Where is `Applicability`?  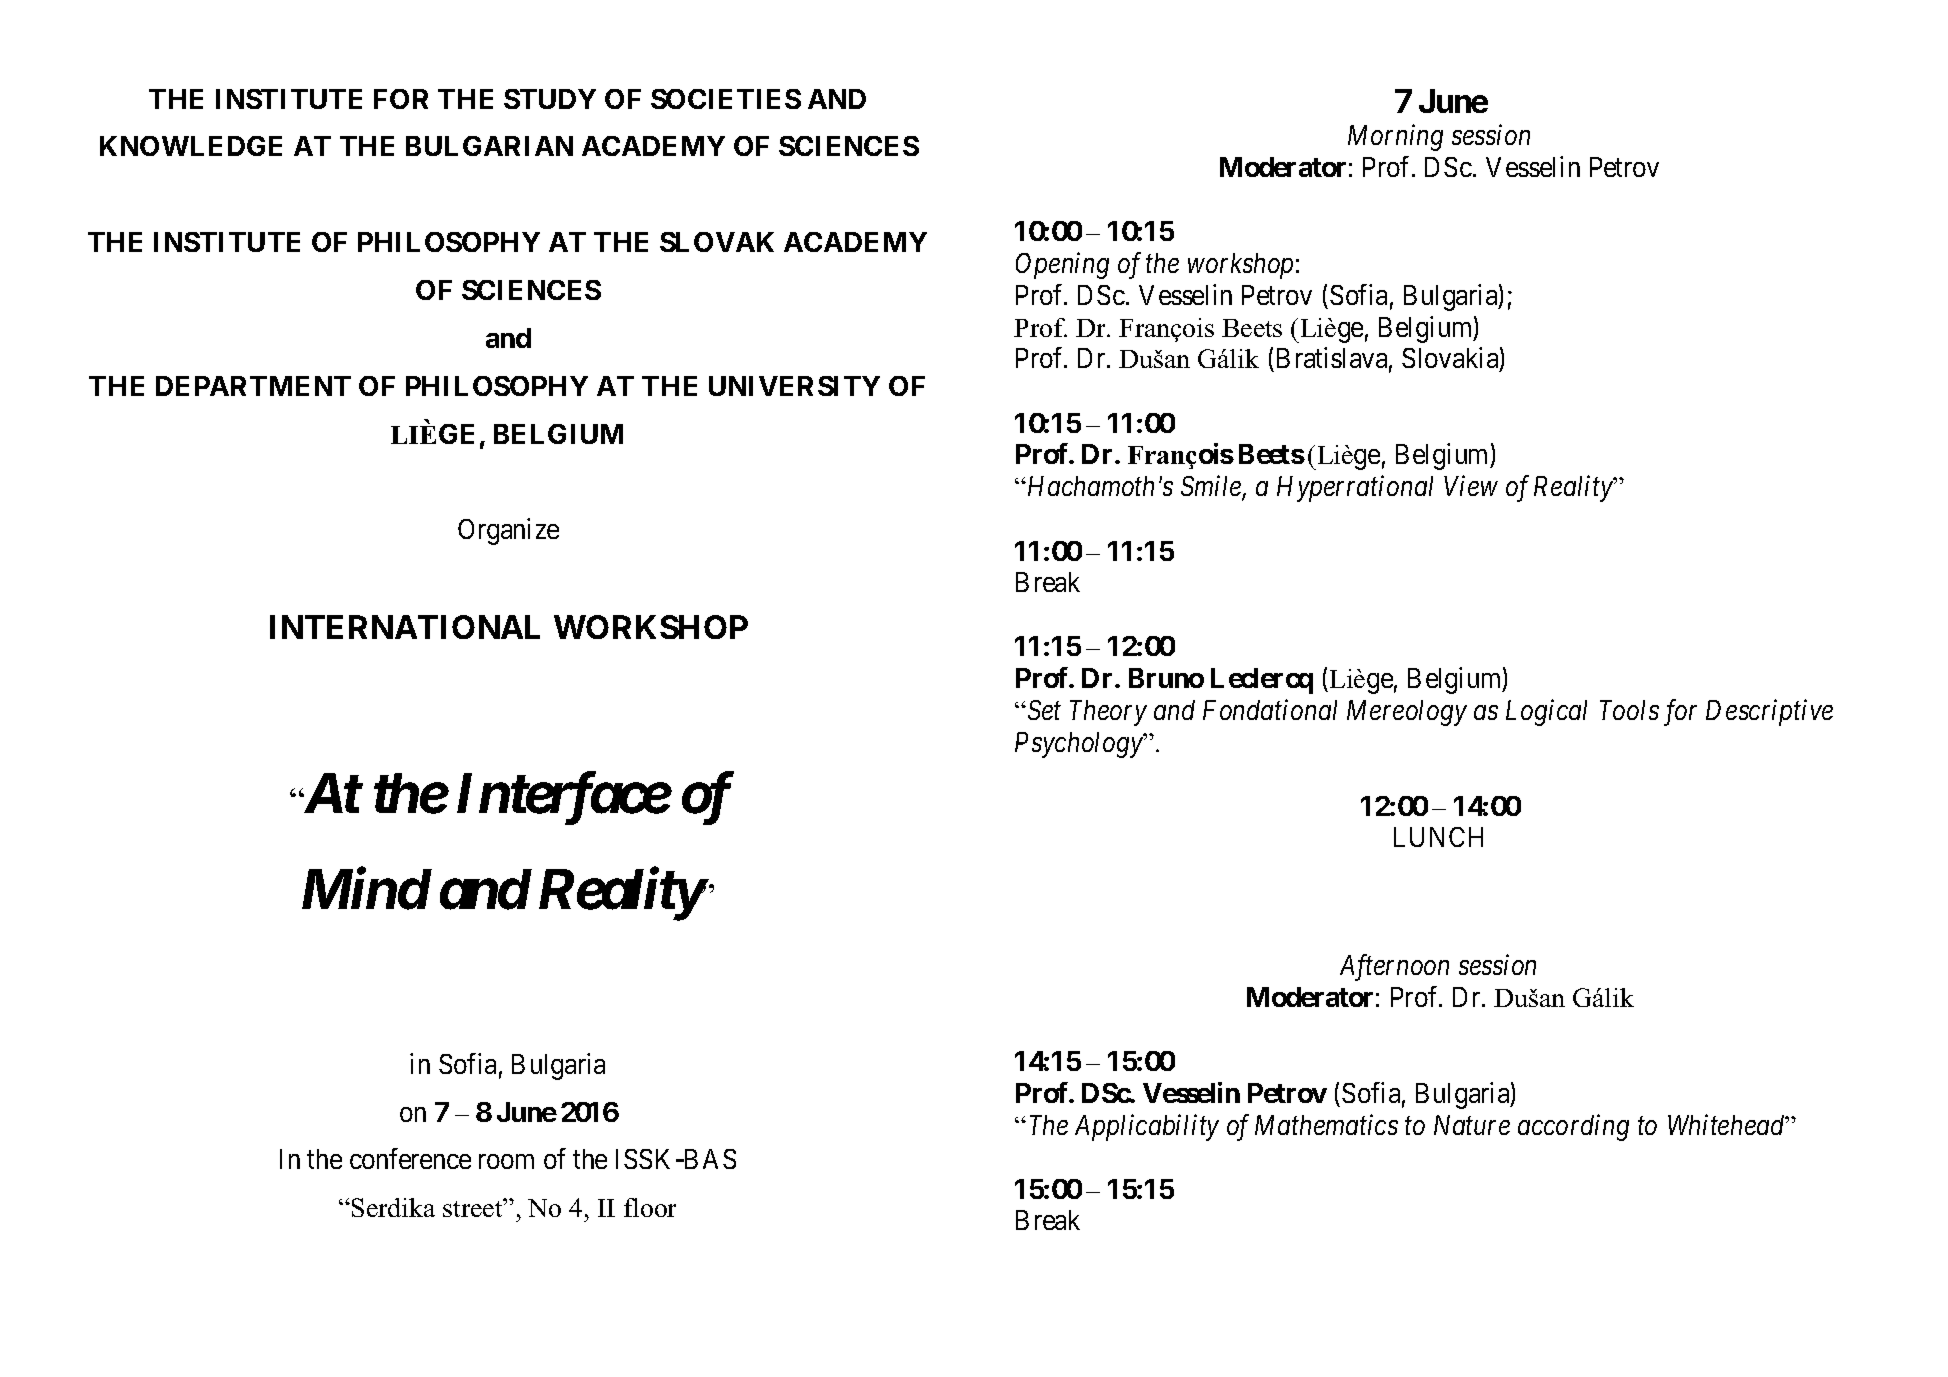
Applicability is located at coordinates (1147, 1127).
